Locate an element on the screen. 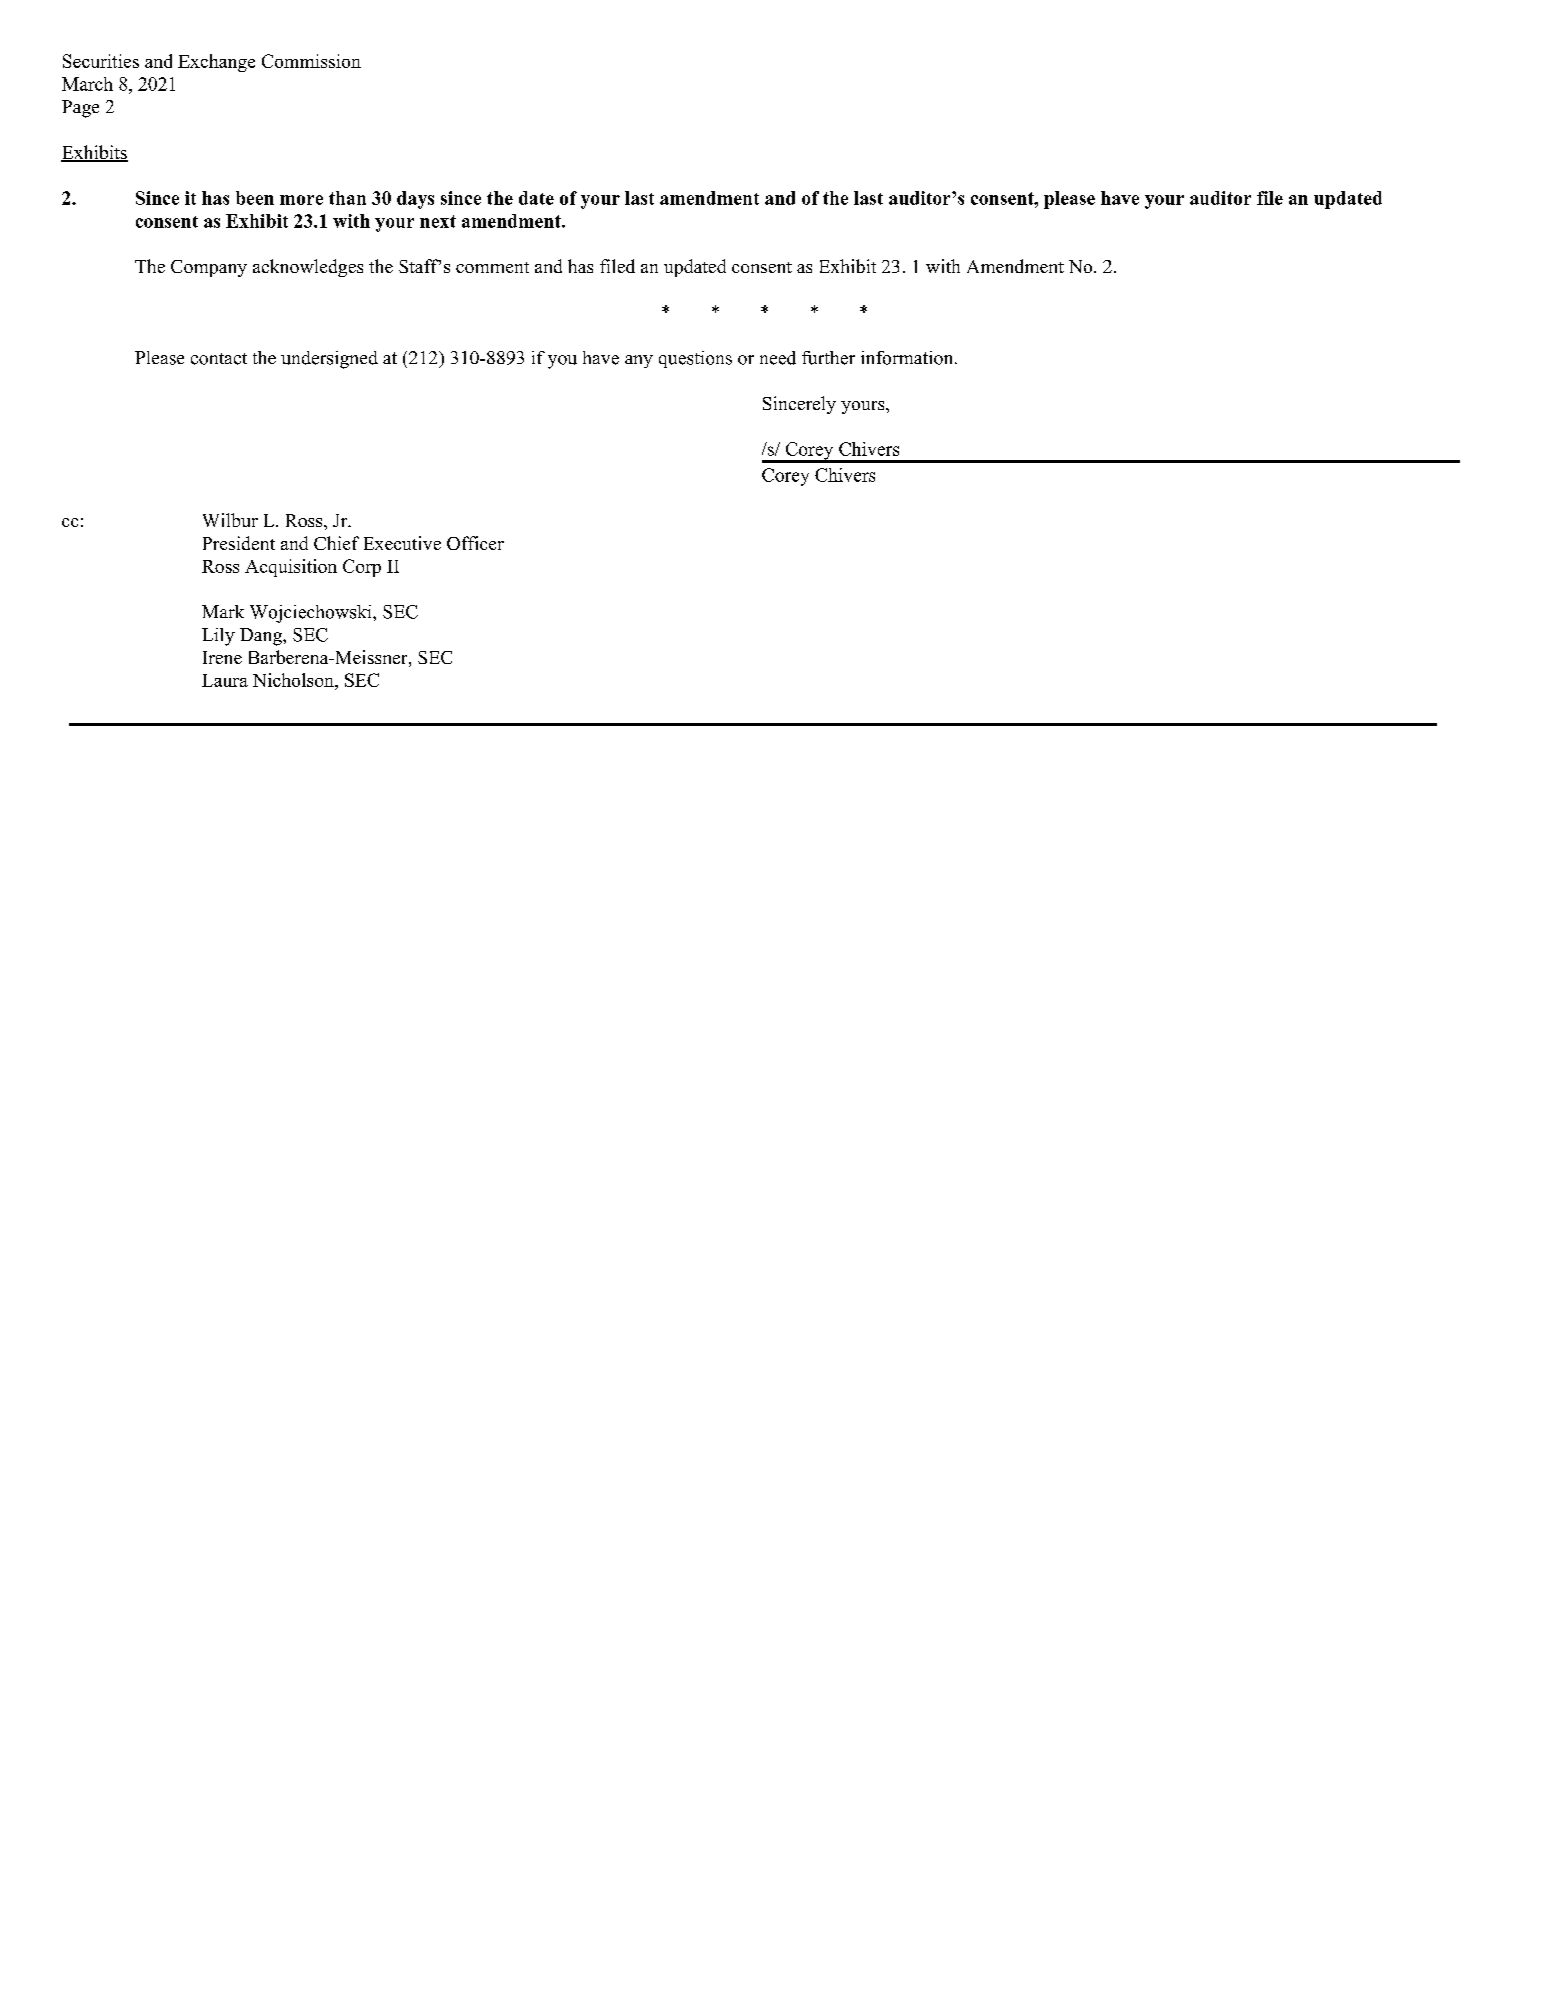  Nicholson is located at coordinates (294, 681).
